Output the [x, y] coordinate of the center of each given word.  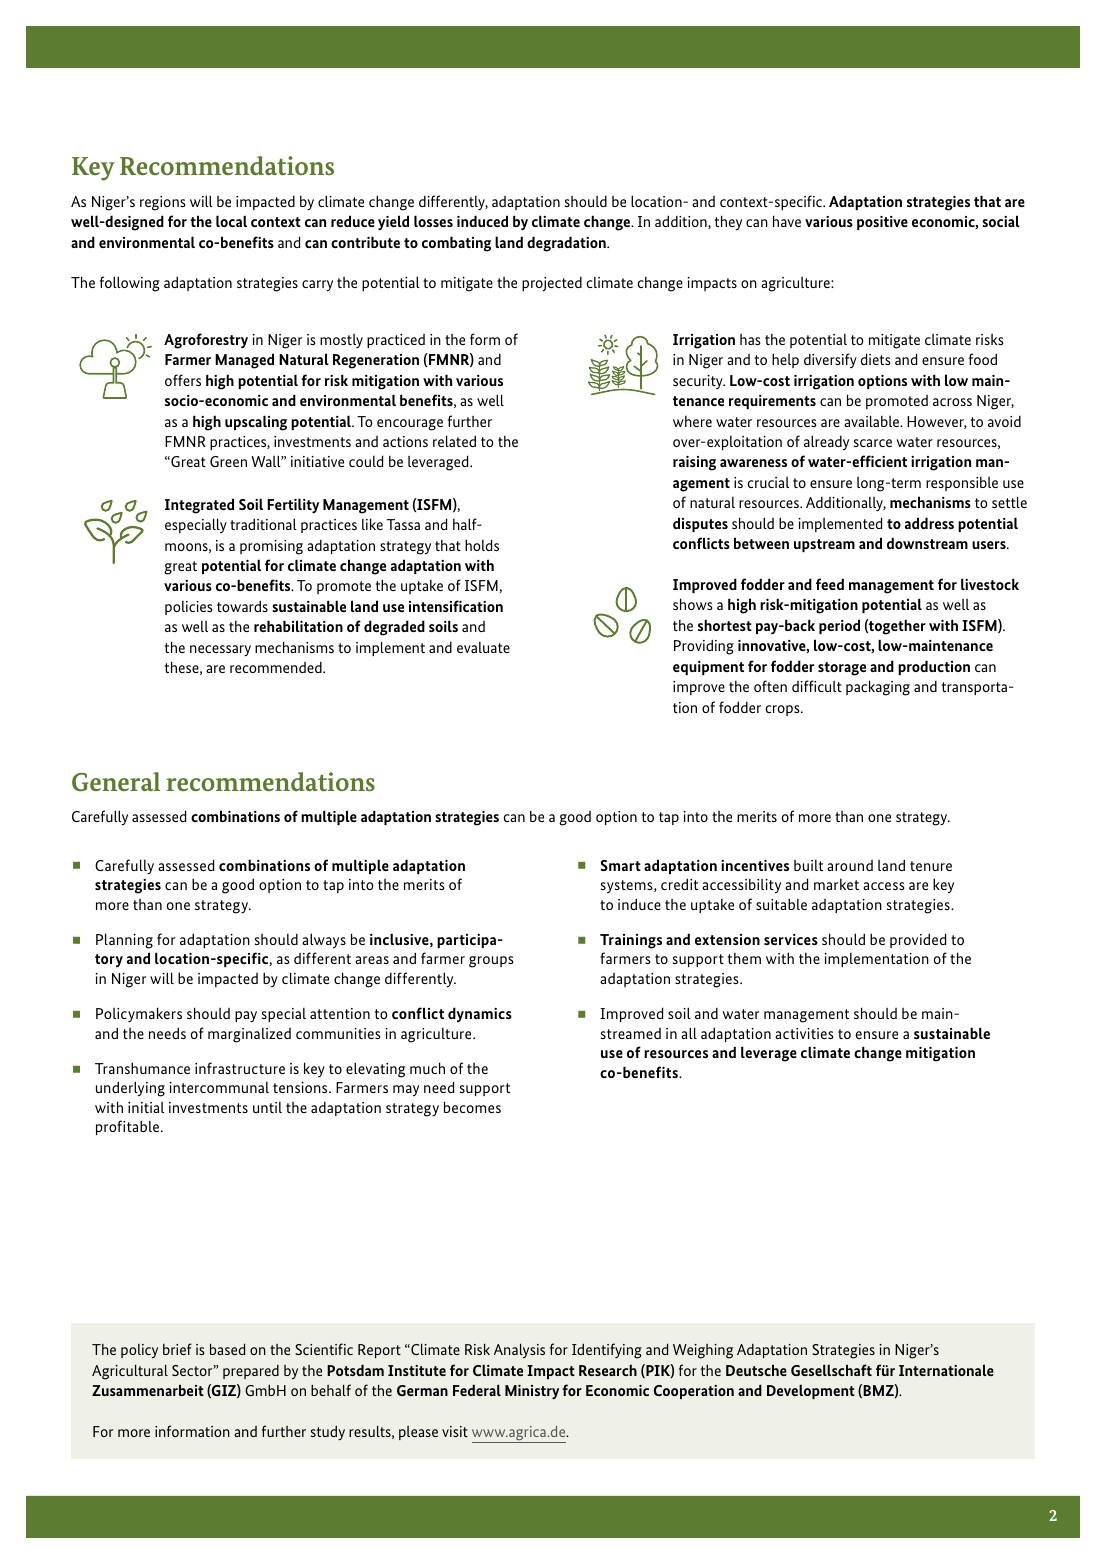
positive [882, 223]
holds [482, 545]
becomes [472, 1107]
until [267, 1107]
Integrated [199, 506]
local [231, 221]
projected [552, 284]
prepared [251, 1372]
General [116, 782]
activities [804, 1033]
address [929, 523]
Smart [621, 865]
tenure [931, 866]
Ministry [532, 1392]
